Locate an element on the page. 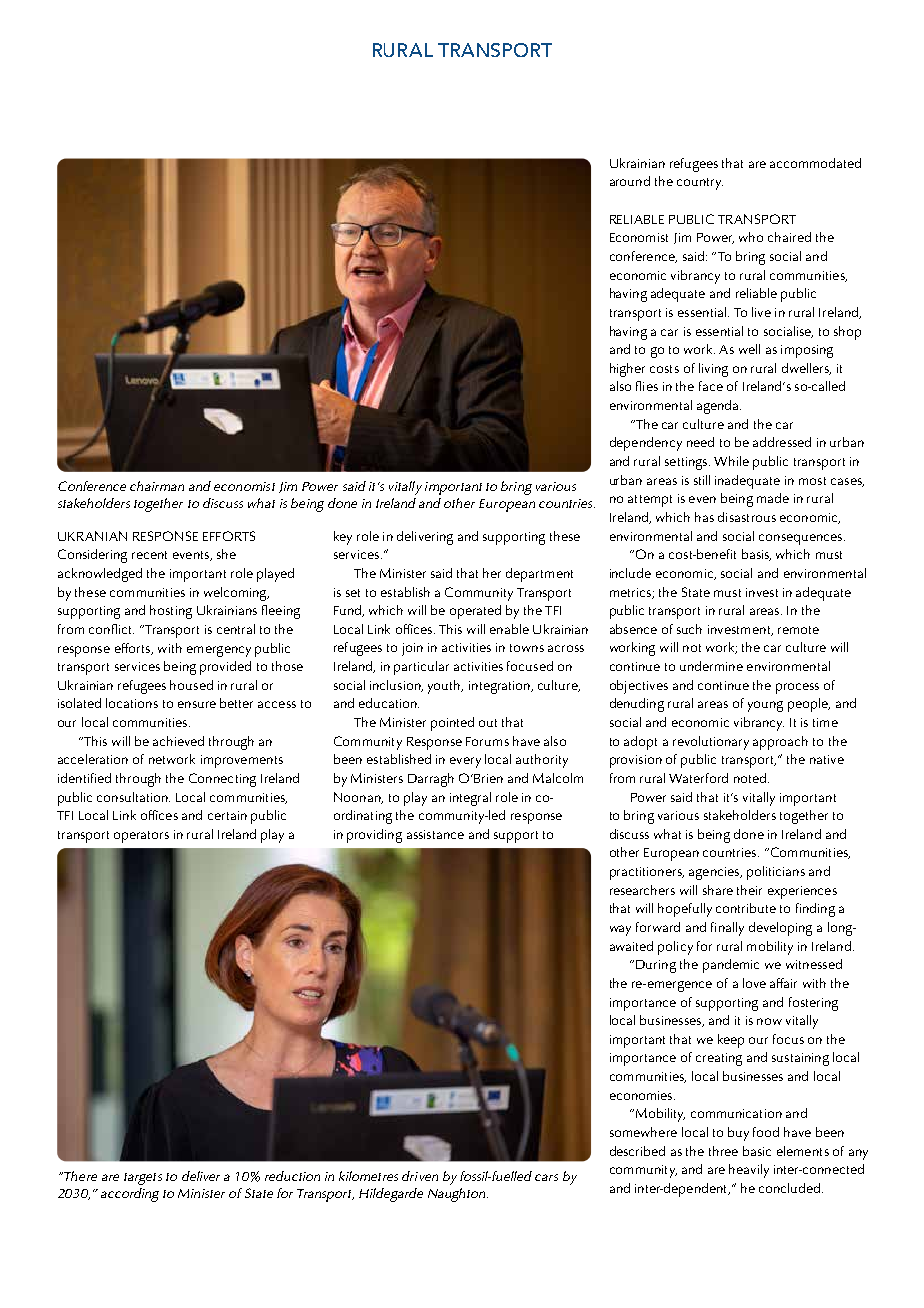  recent is located at coordinates (149, 555).
